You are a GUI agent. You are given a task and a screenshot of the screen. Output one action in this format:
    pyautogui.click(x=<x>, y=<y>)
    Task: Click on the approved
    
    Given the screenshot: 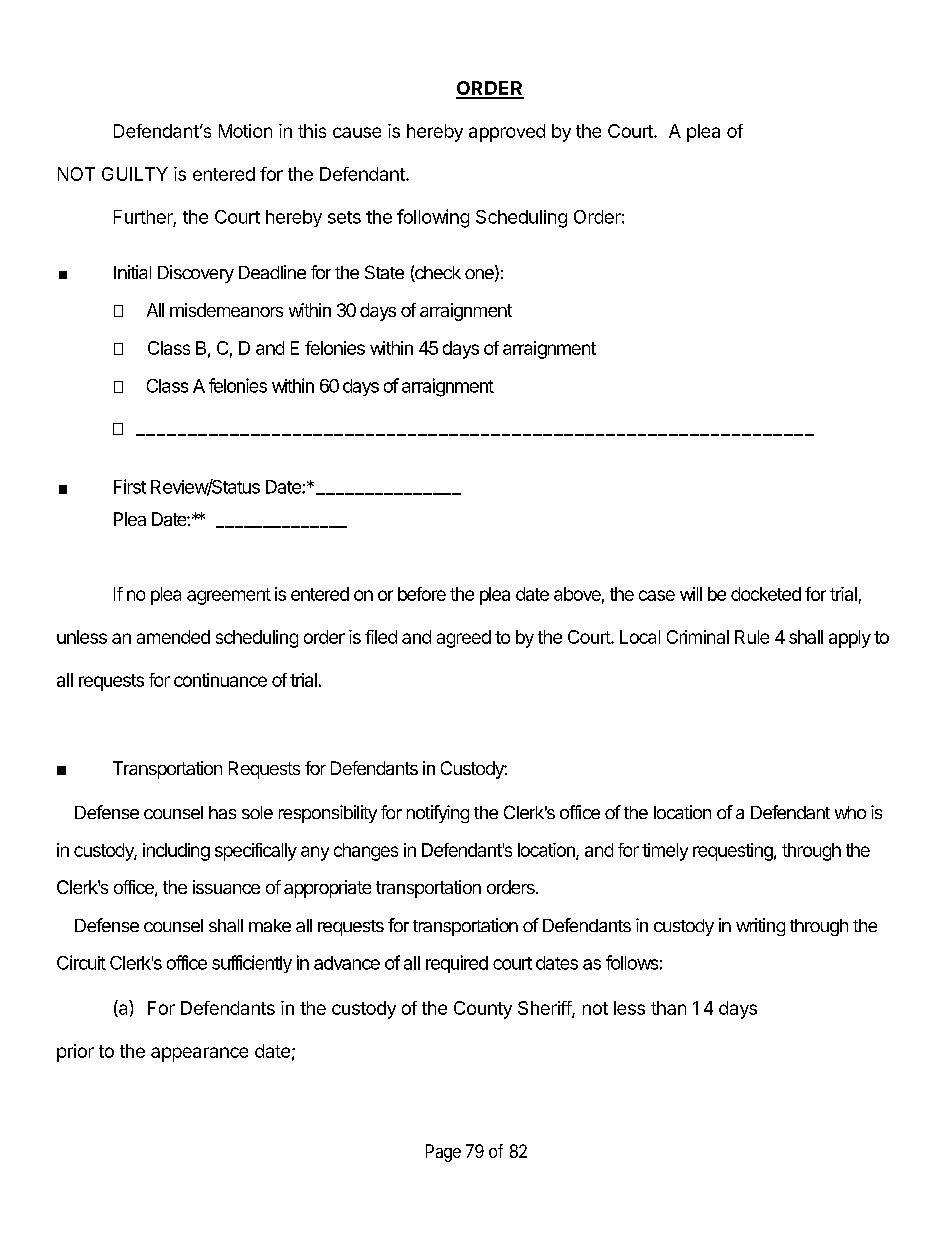 What is the action you would take?
    pyautogui.click(x=507, y=133)
